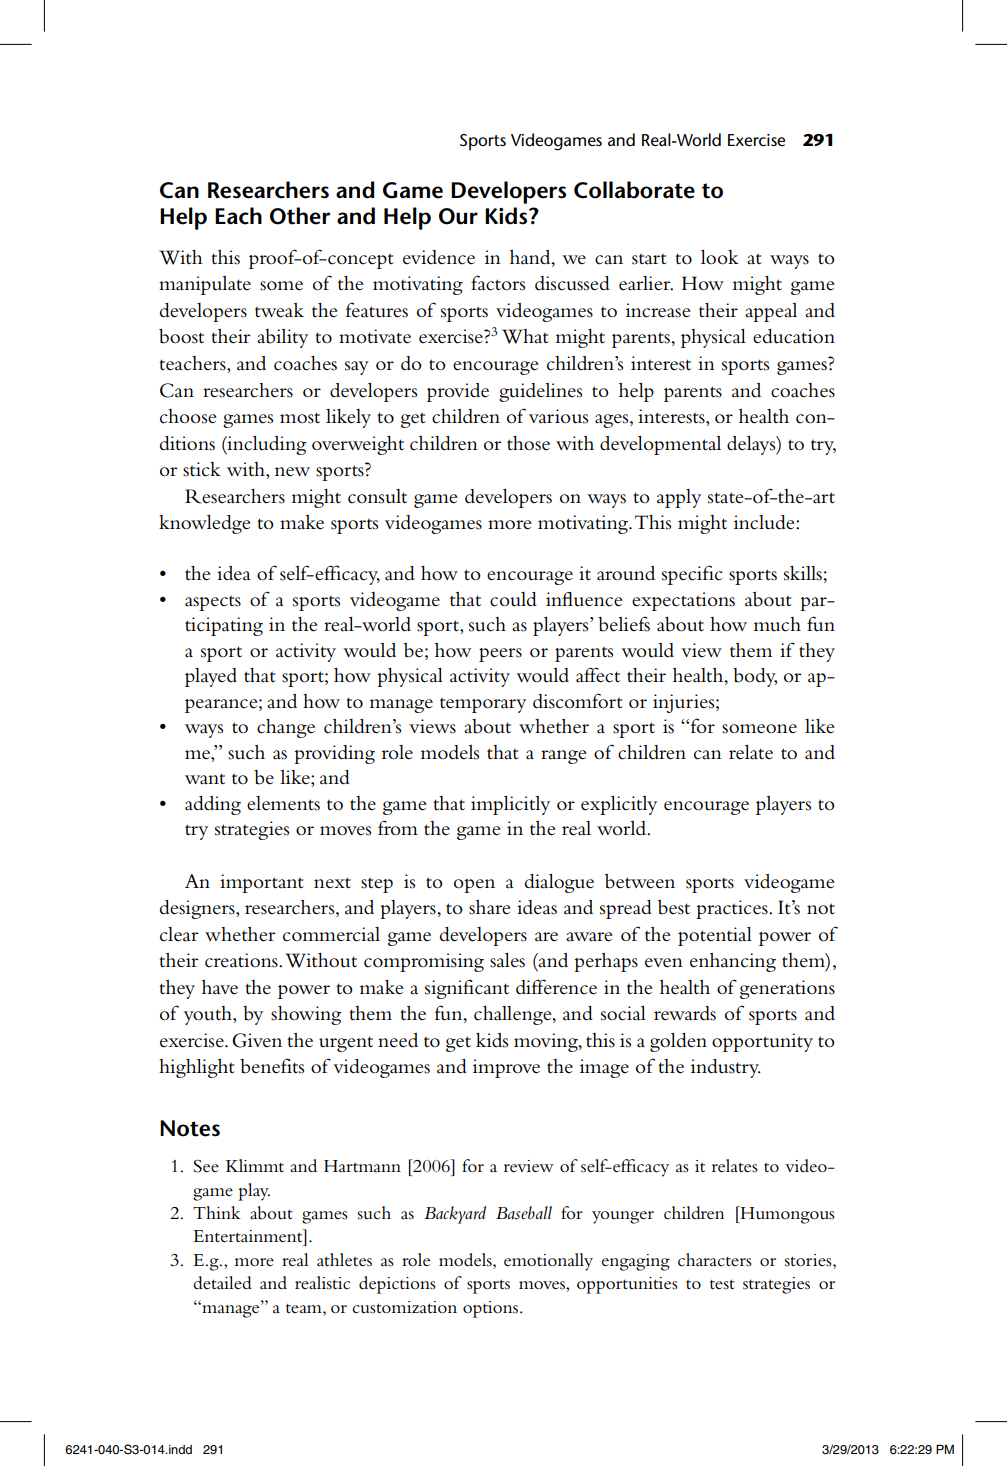 The width and height of the image is (1007, 1466). Describe the element at coordinates (513, 599) in the image. I see `could` at that location.
